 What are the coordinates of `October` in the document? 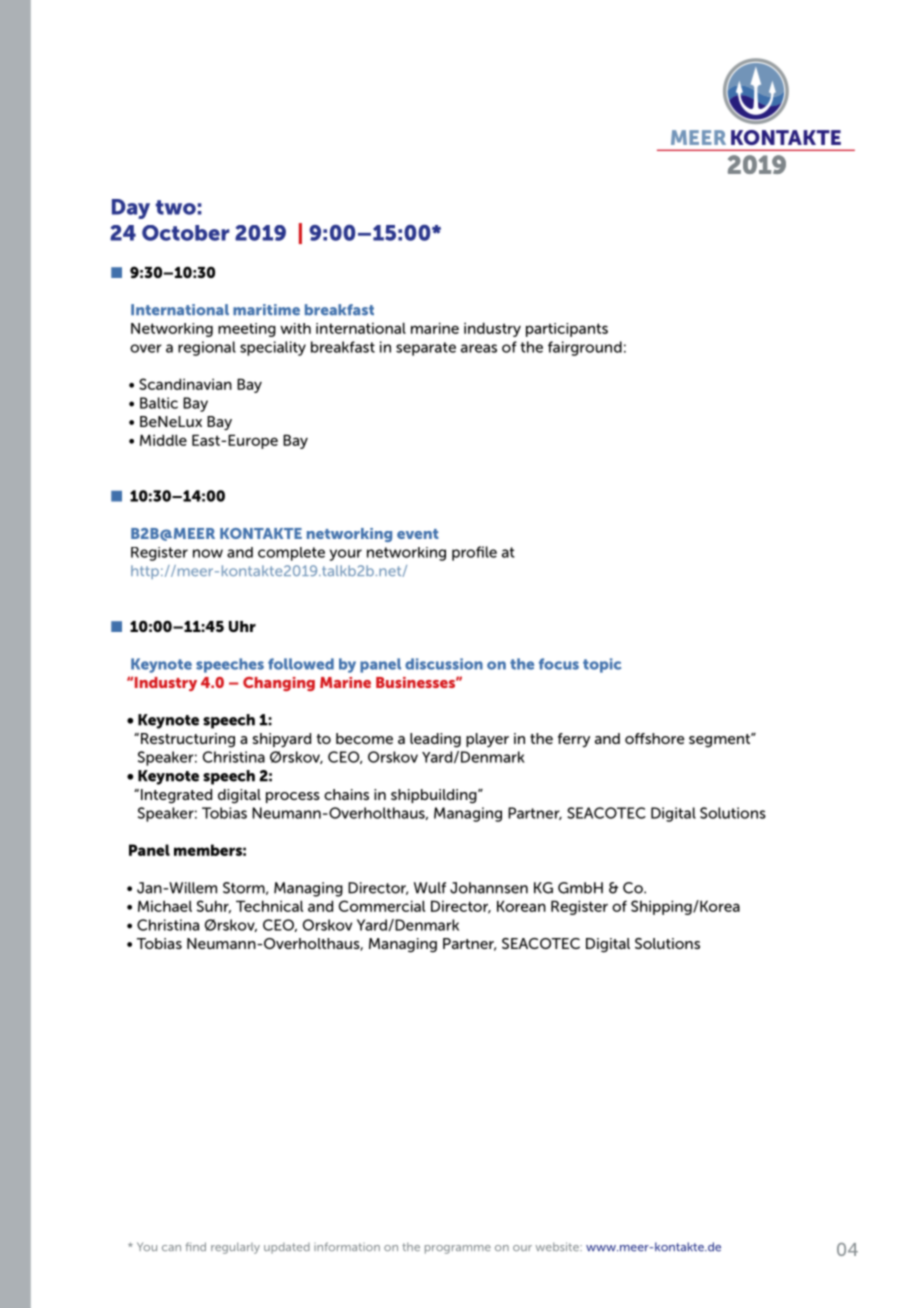 It's located at (185, 233).
